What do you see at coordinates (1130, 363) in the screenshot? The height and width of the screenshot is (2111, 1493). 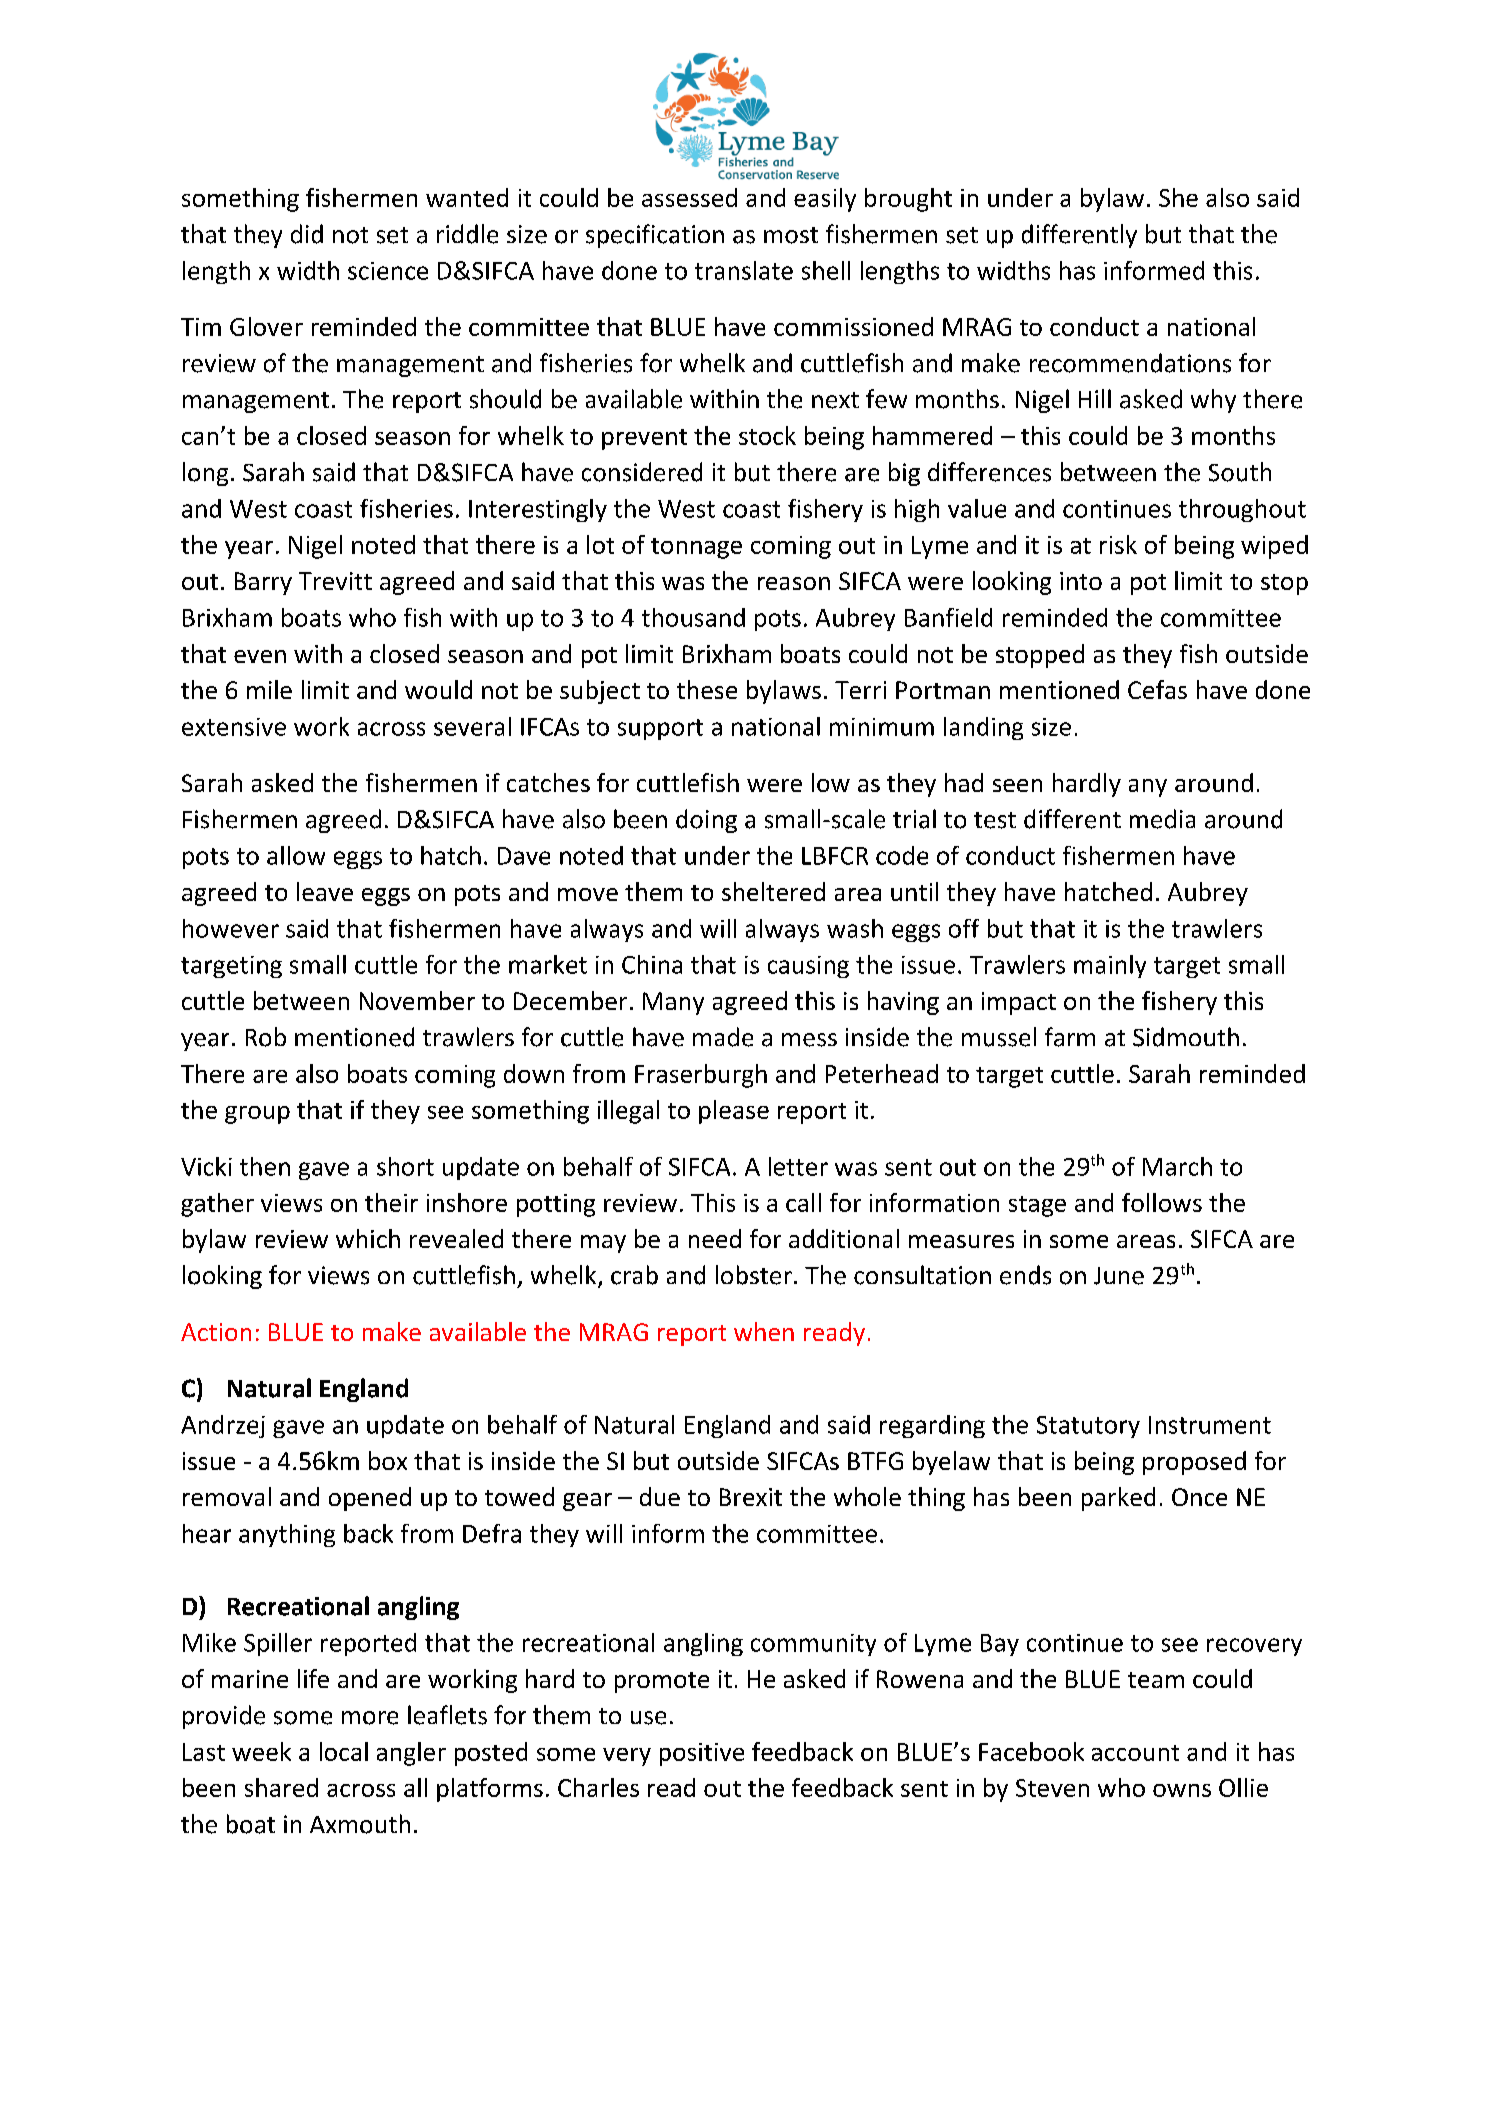 I see `recommendations` at bounding box center [1130, 363].
